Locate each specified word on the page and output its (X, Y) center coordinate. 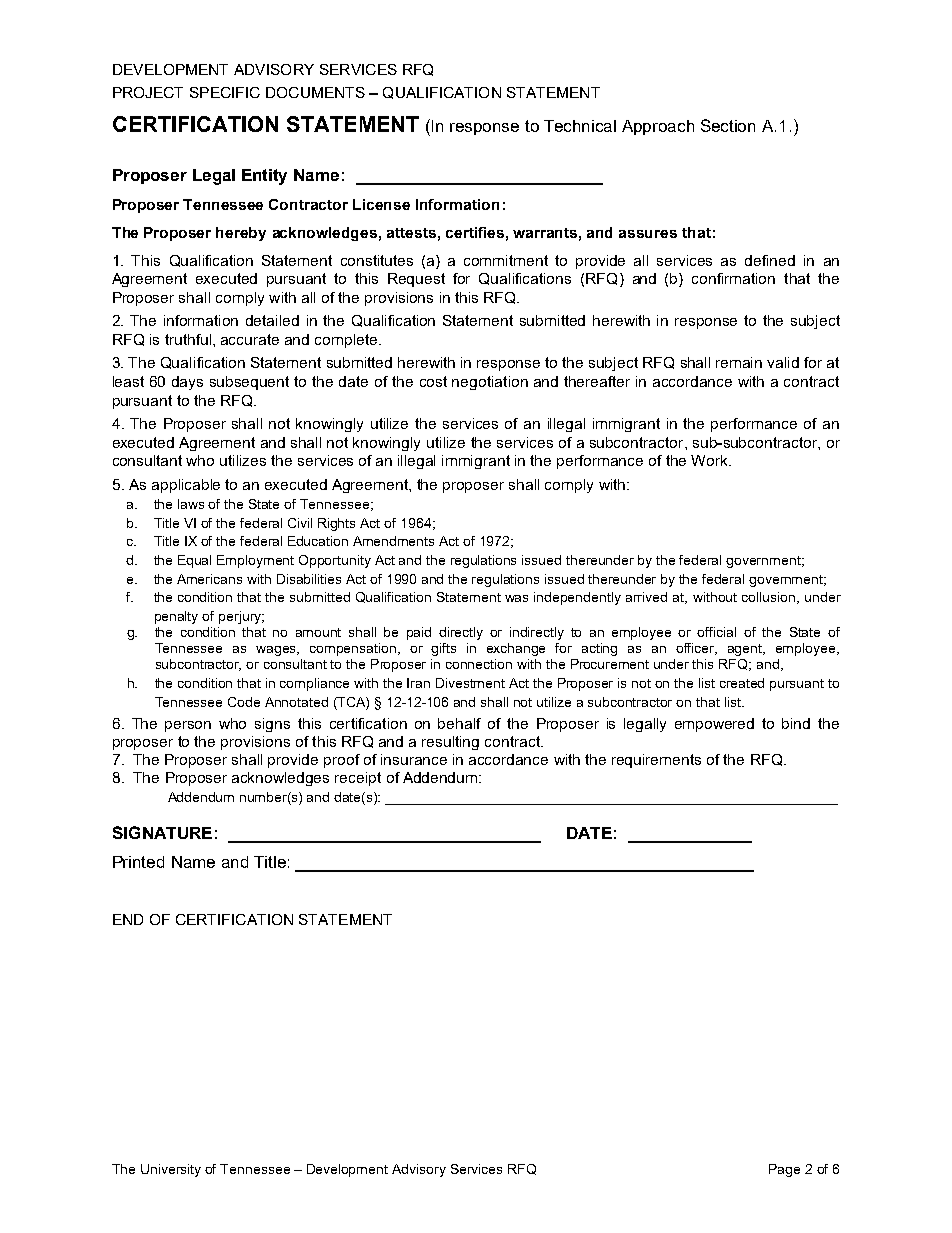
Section (728, 125)
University (171, 1170)
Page (784, 1170)
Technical (580, 126)
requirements (656, 761)
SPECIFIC (225, 92)
